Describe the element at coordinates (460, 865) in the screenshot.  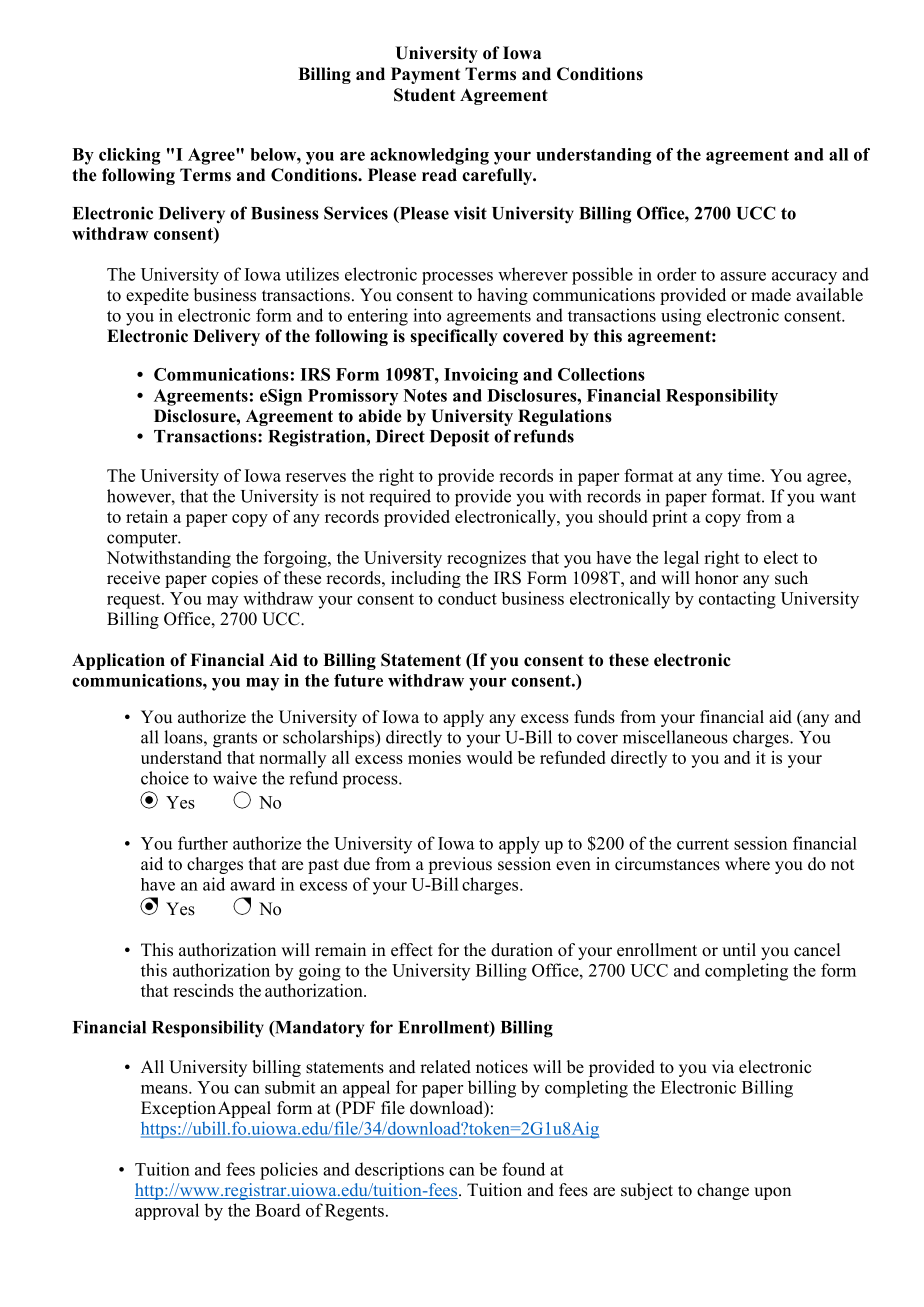
I see `previous` at that location.
